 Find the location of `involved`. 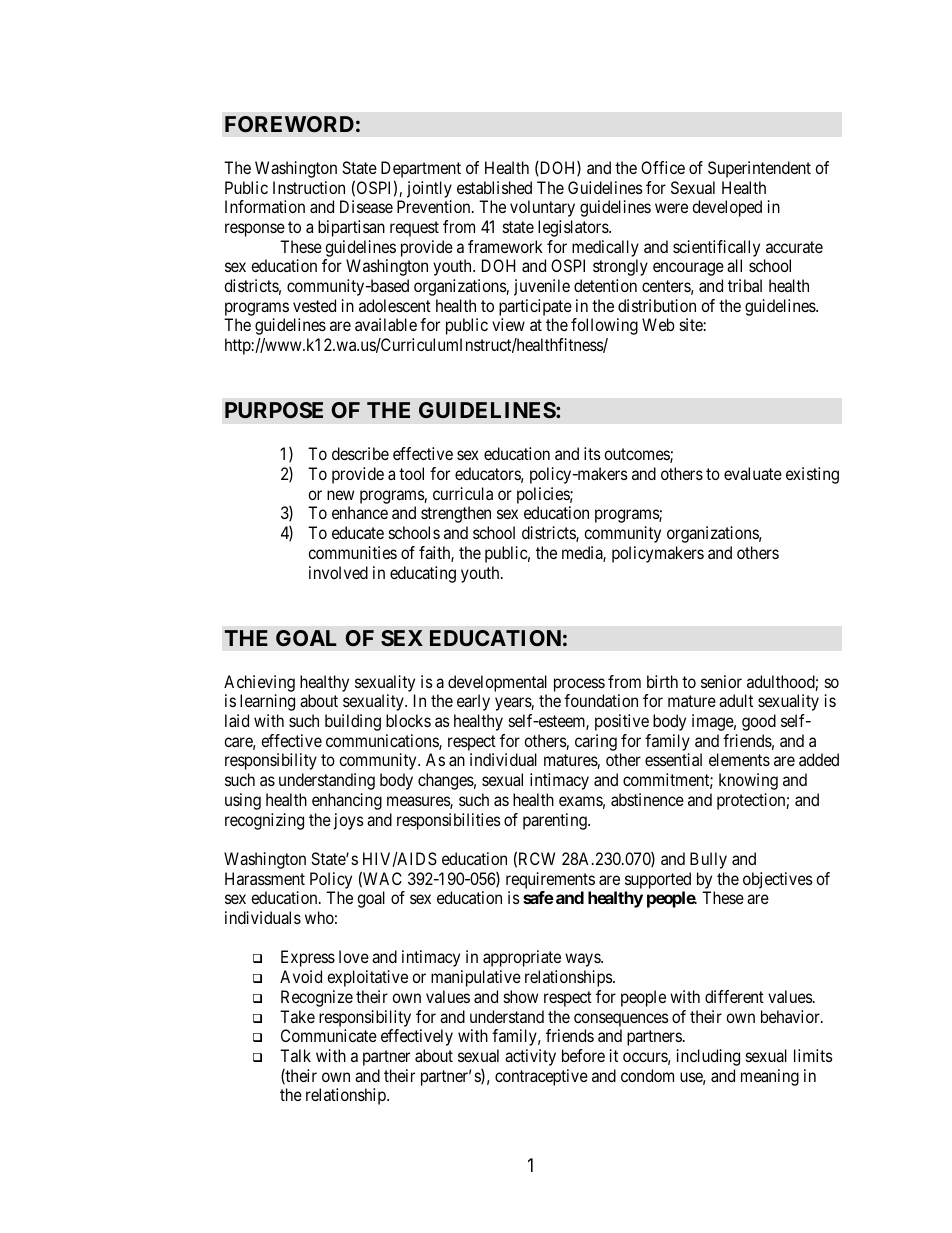

involved is located at coordinates (338, 572).
